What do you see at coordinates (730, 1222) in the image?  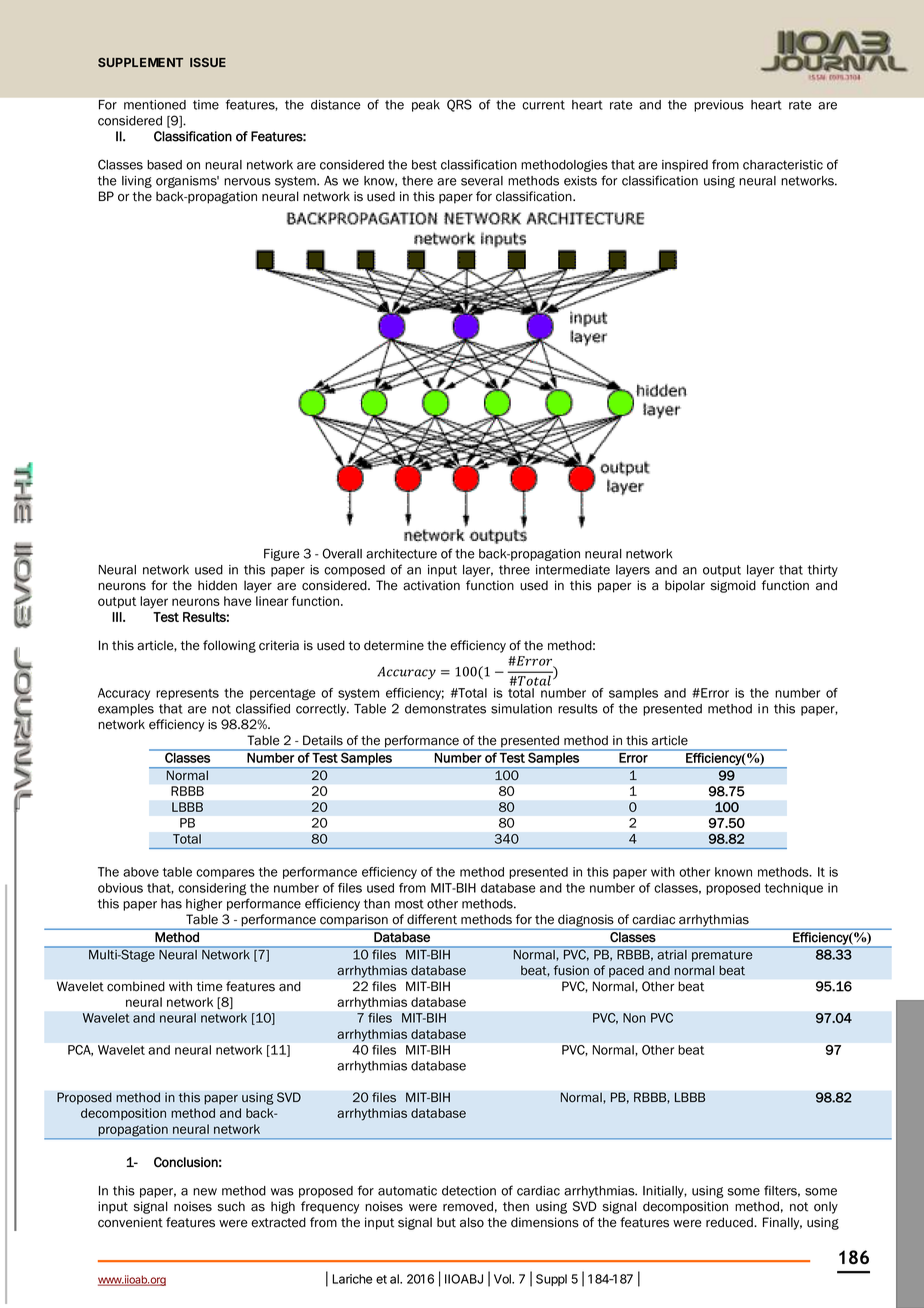 I see `reduced` at bounding box center [730, 1222].
